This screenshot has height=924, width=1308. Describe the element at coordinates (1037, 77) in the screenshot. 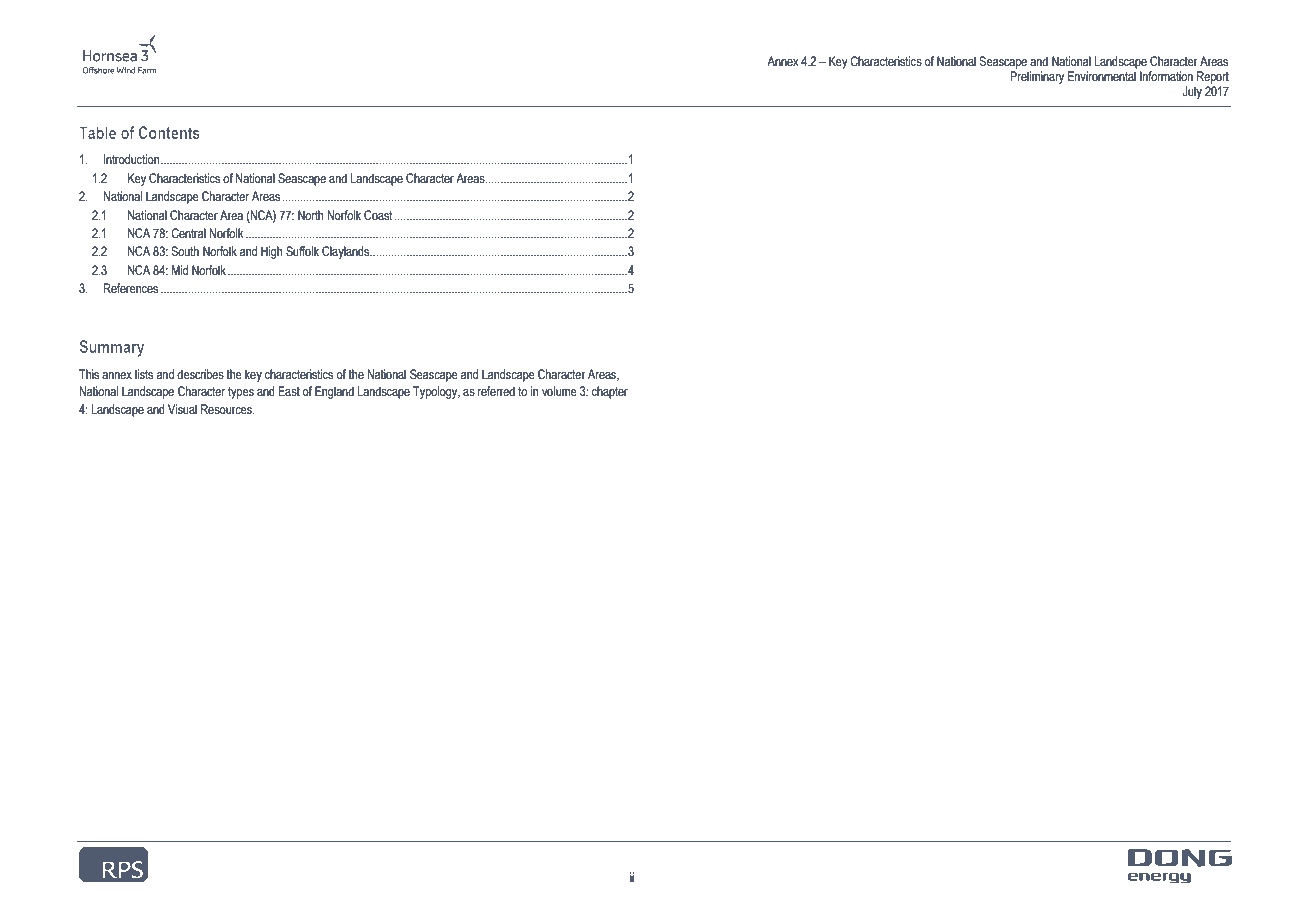

I see `Preliminary` at that location.
